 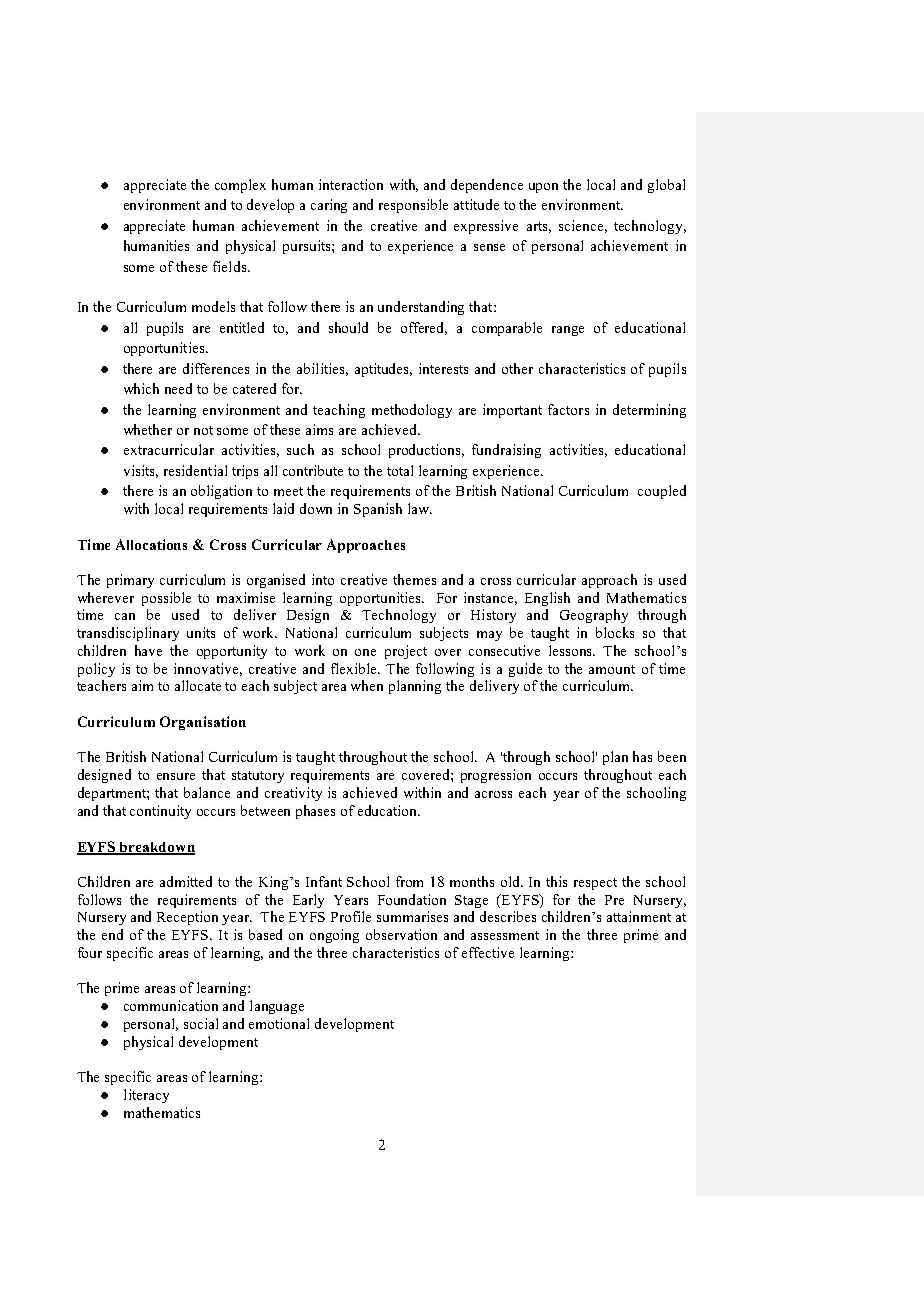 I want to click on from, so click(x=409, y=881).
